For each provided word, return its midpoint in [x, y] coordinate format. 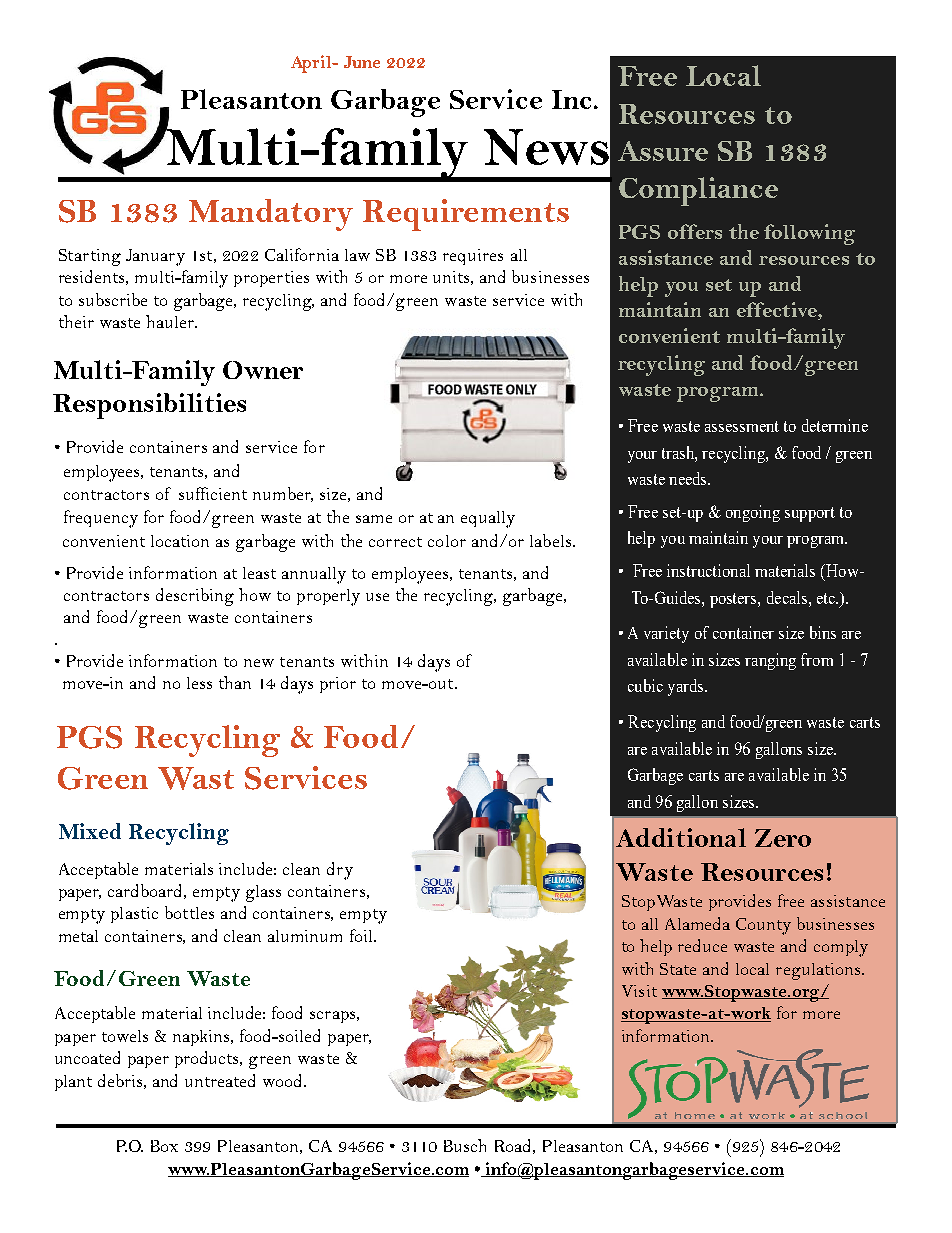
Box [164, 1146]
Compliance [698, 191]
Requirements [466, 215]
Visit [639, 991]
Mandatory [271, 215]
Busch [465, 1145]
